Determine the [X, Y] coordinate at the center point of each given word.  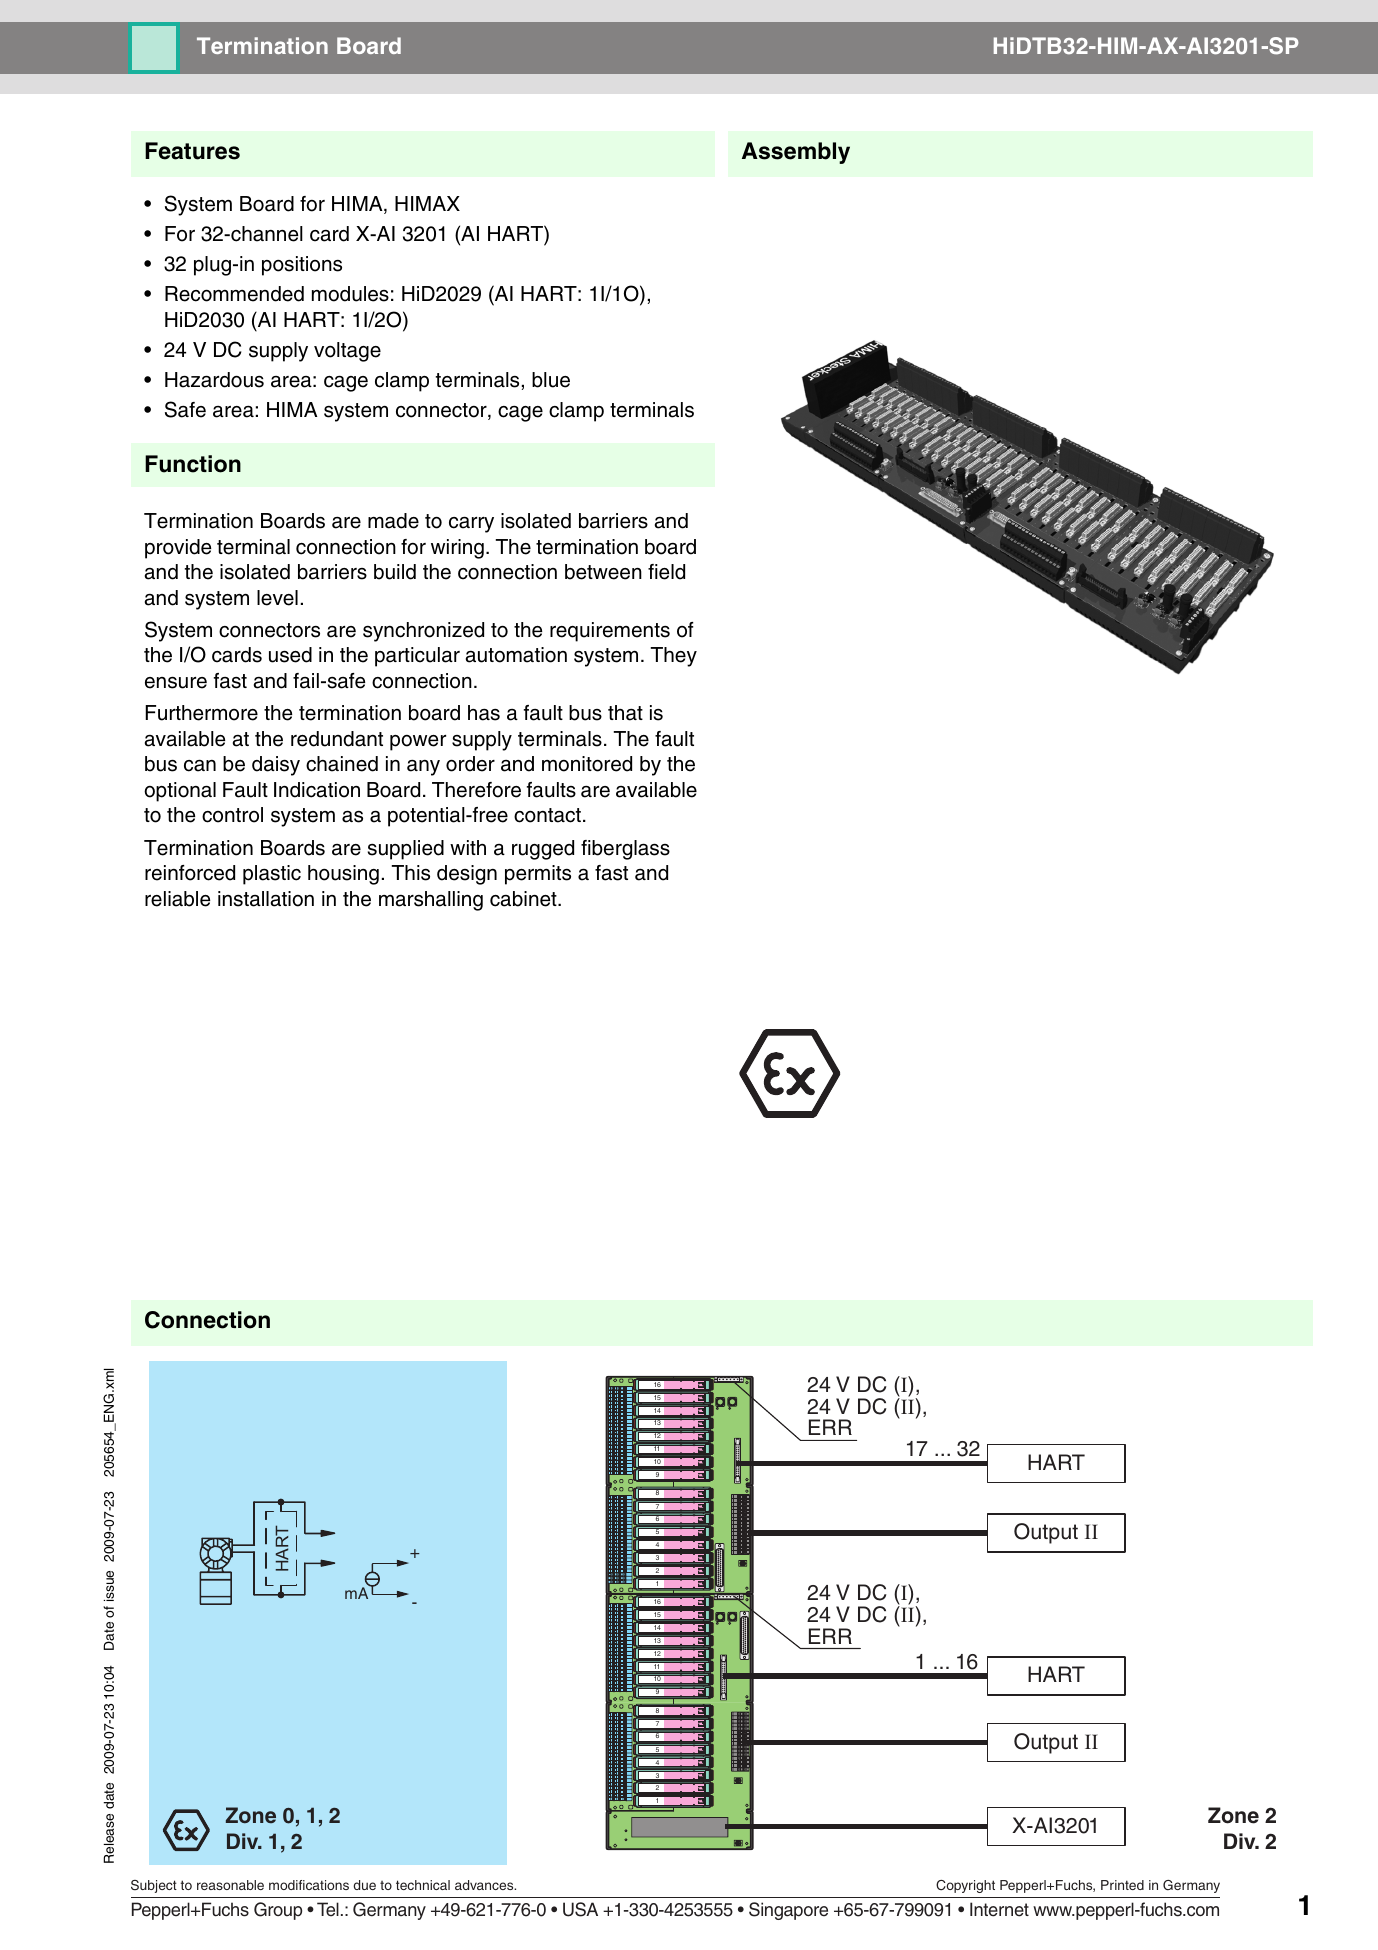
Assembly [796, 153]
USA [580, 1909]
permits [538, 875]
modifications [309, 1885]
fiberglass [625, 850]
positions [302, 266]
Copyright [965, 1886]
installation [266, 899]
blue [551, 380]
